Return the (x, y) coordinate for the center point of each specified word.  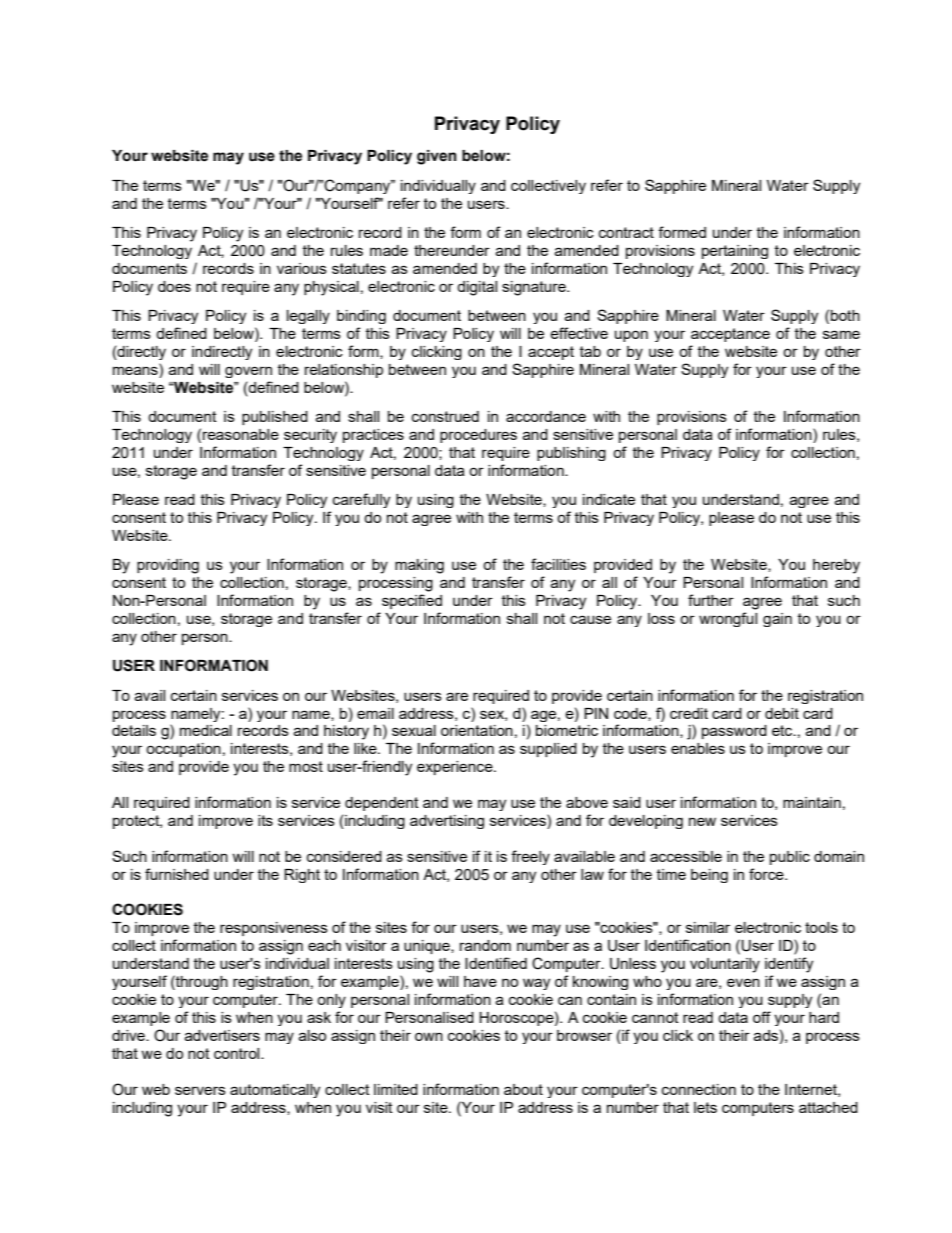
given (437, 157)
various (302, 268)
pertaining (735, 252)
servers (200, 1090)
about (523, 1089)
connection (699, 1089)
